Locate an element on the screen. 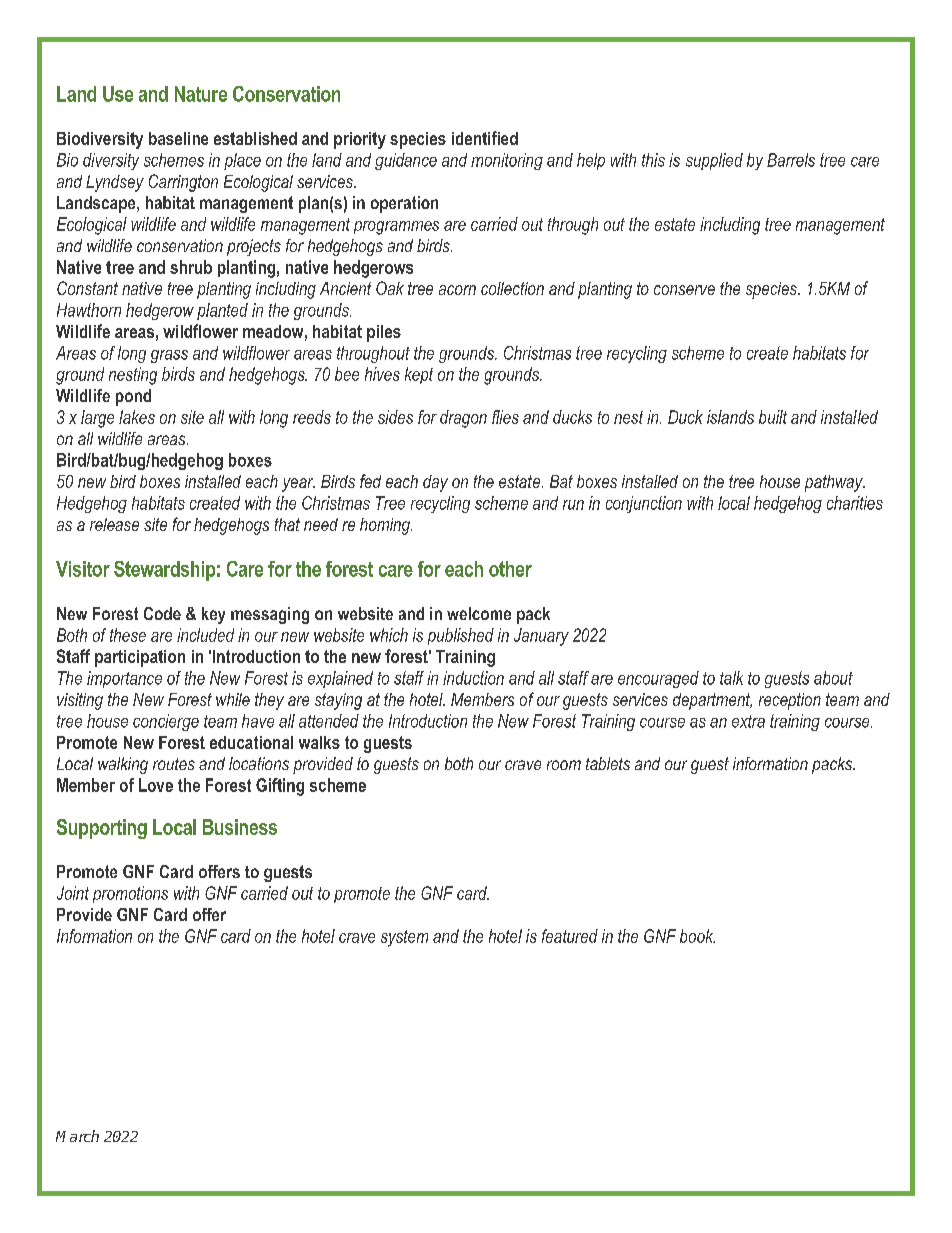 This screenshot has height=1233, width=952. Barrels is located at coordinates (791, 160).
